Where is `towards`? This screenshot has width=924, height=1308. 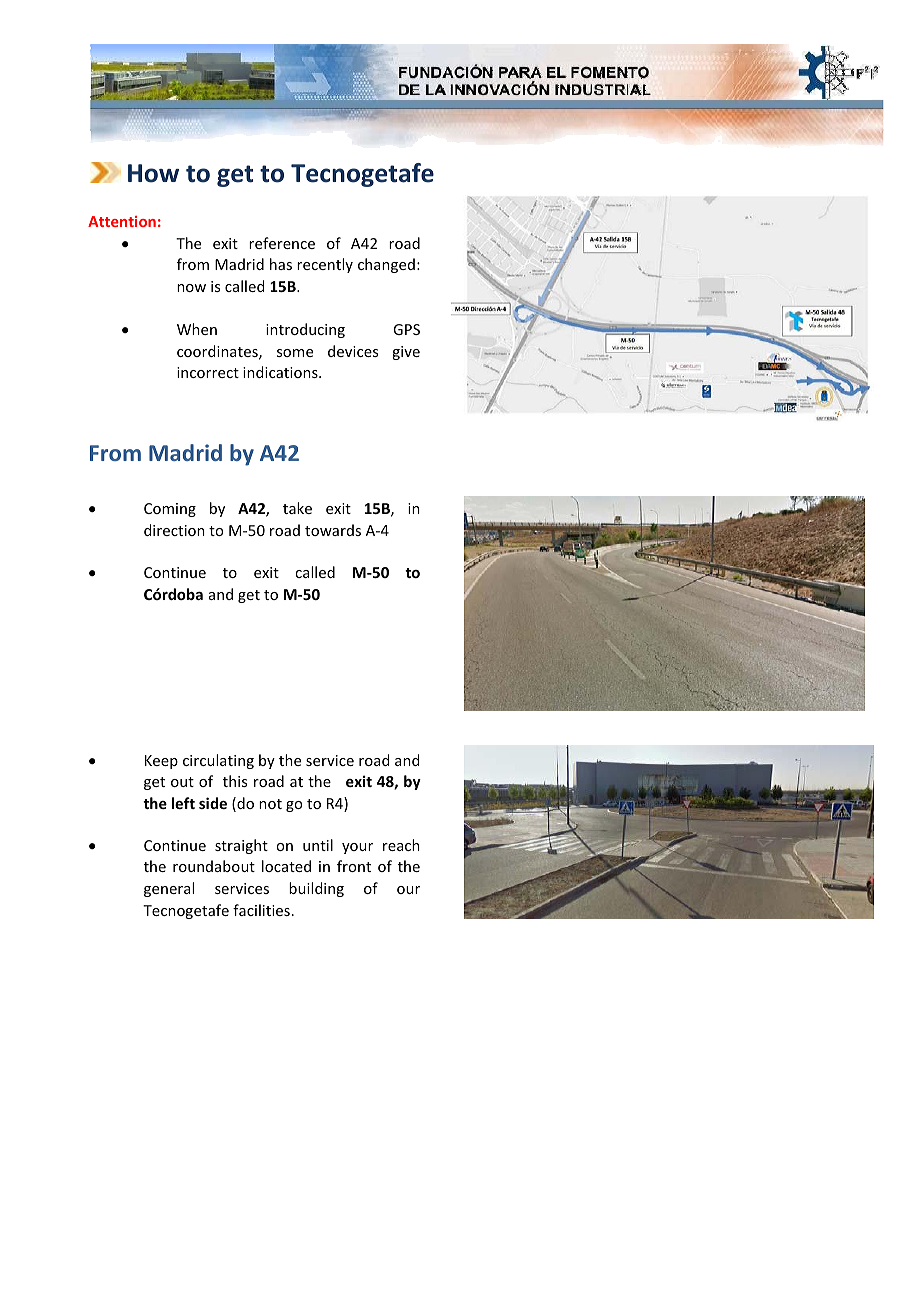 towards is located at coordinates (333, 530).
